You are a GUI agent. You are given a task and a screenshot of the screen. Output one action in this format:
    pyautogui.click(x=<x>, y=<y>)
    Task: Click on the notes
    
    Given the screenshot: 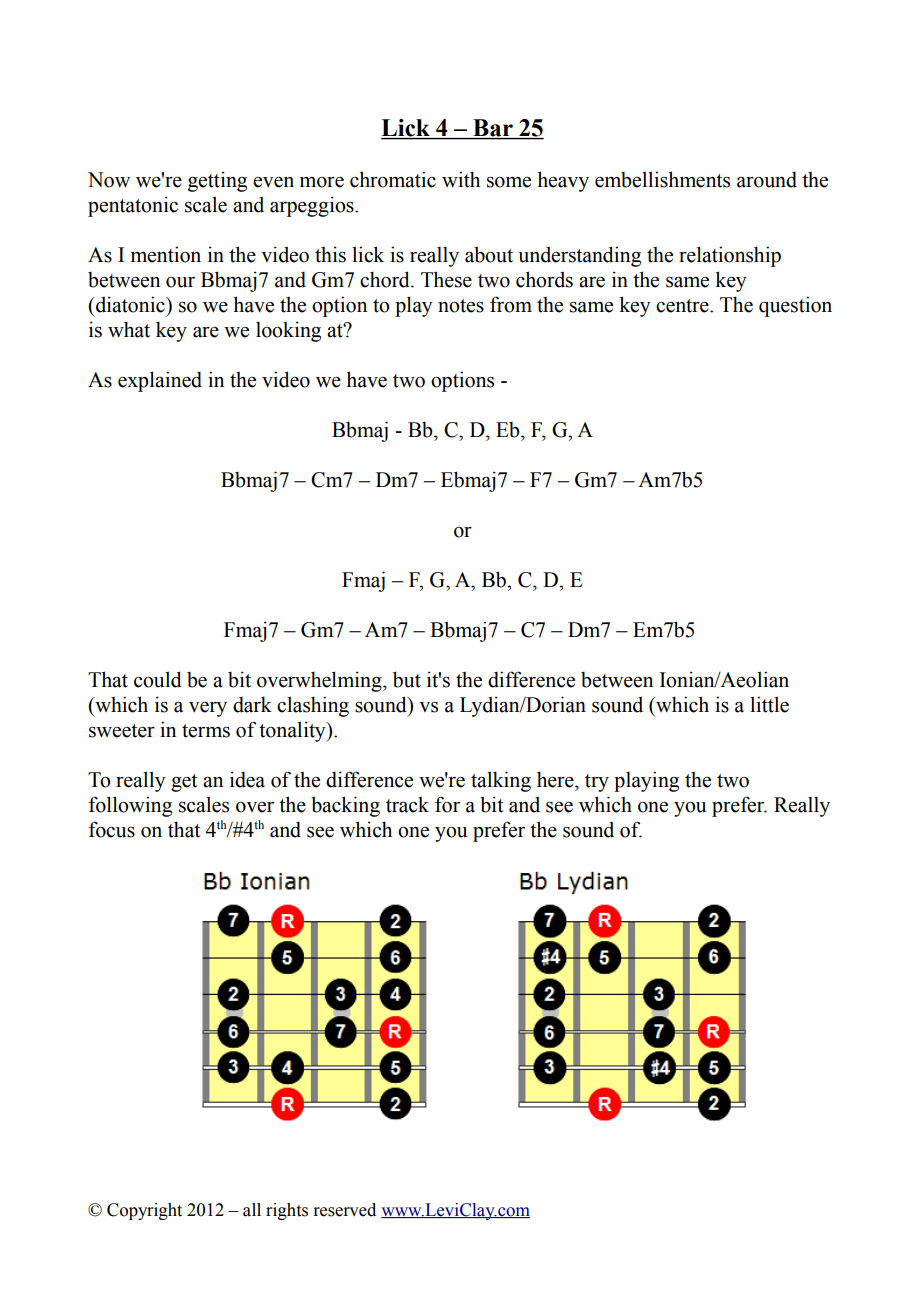 What is the action you would take?
    pyautogui.click(x=461, y=306)
